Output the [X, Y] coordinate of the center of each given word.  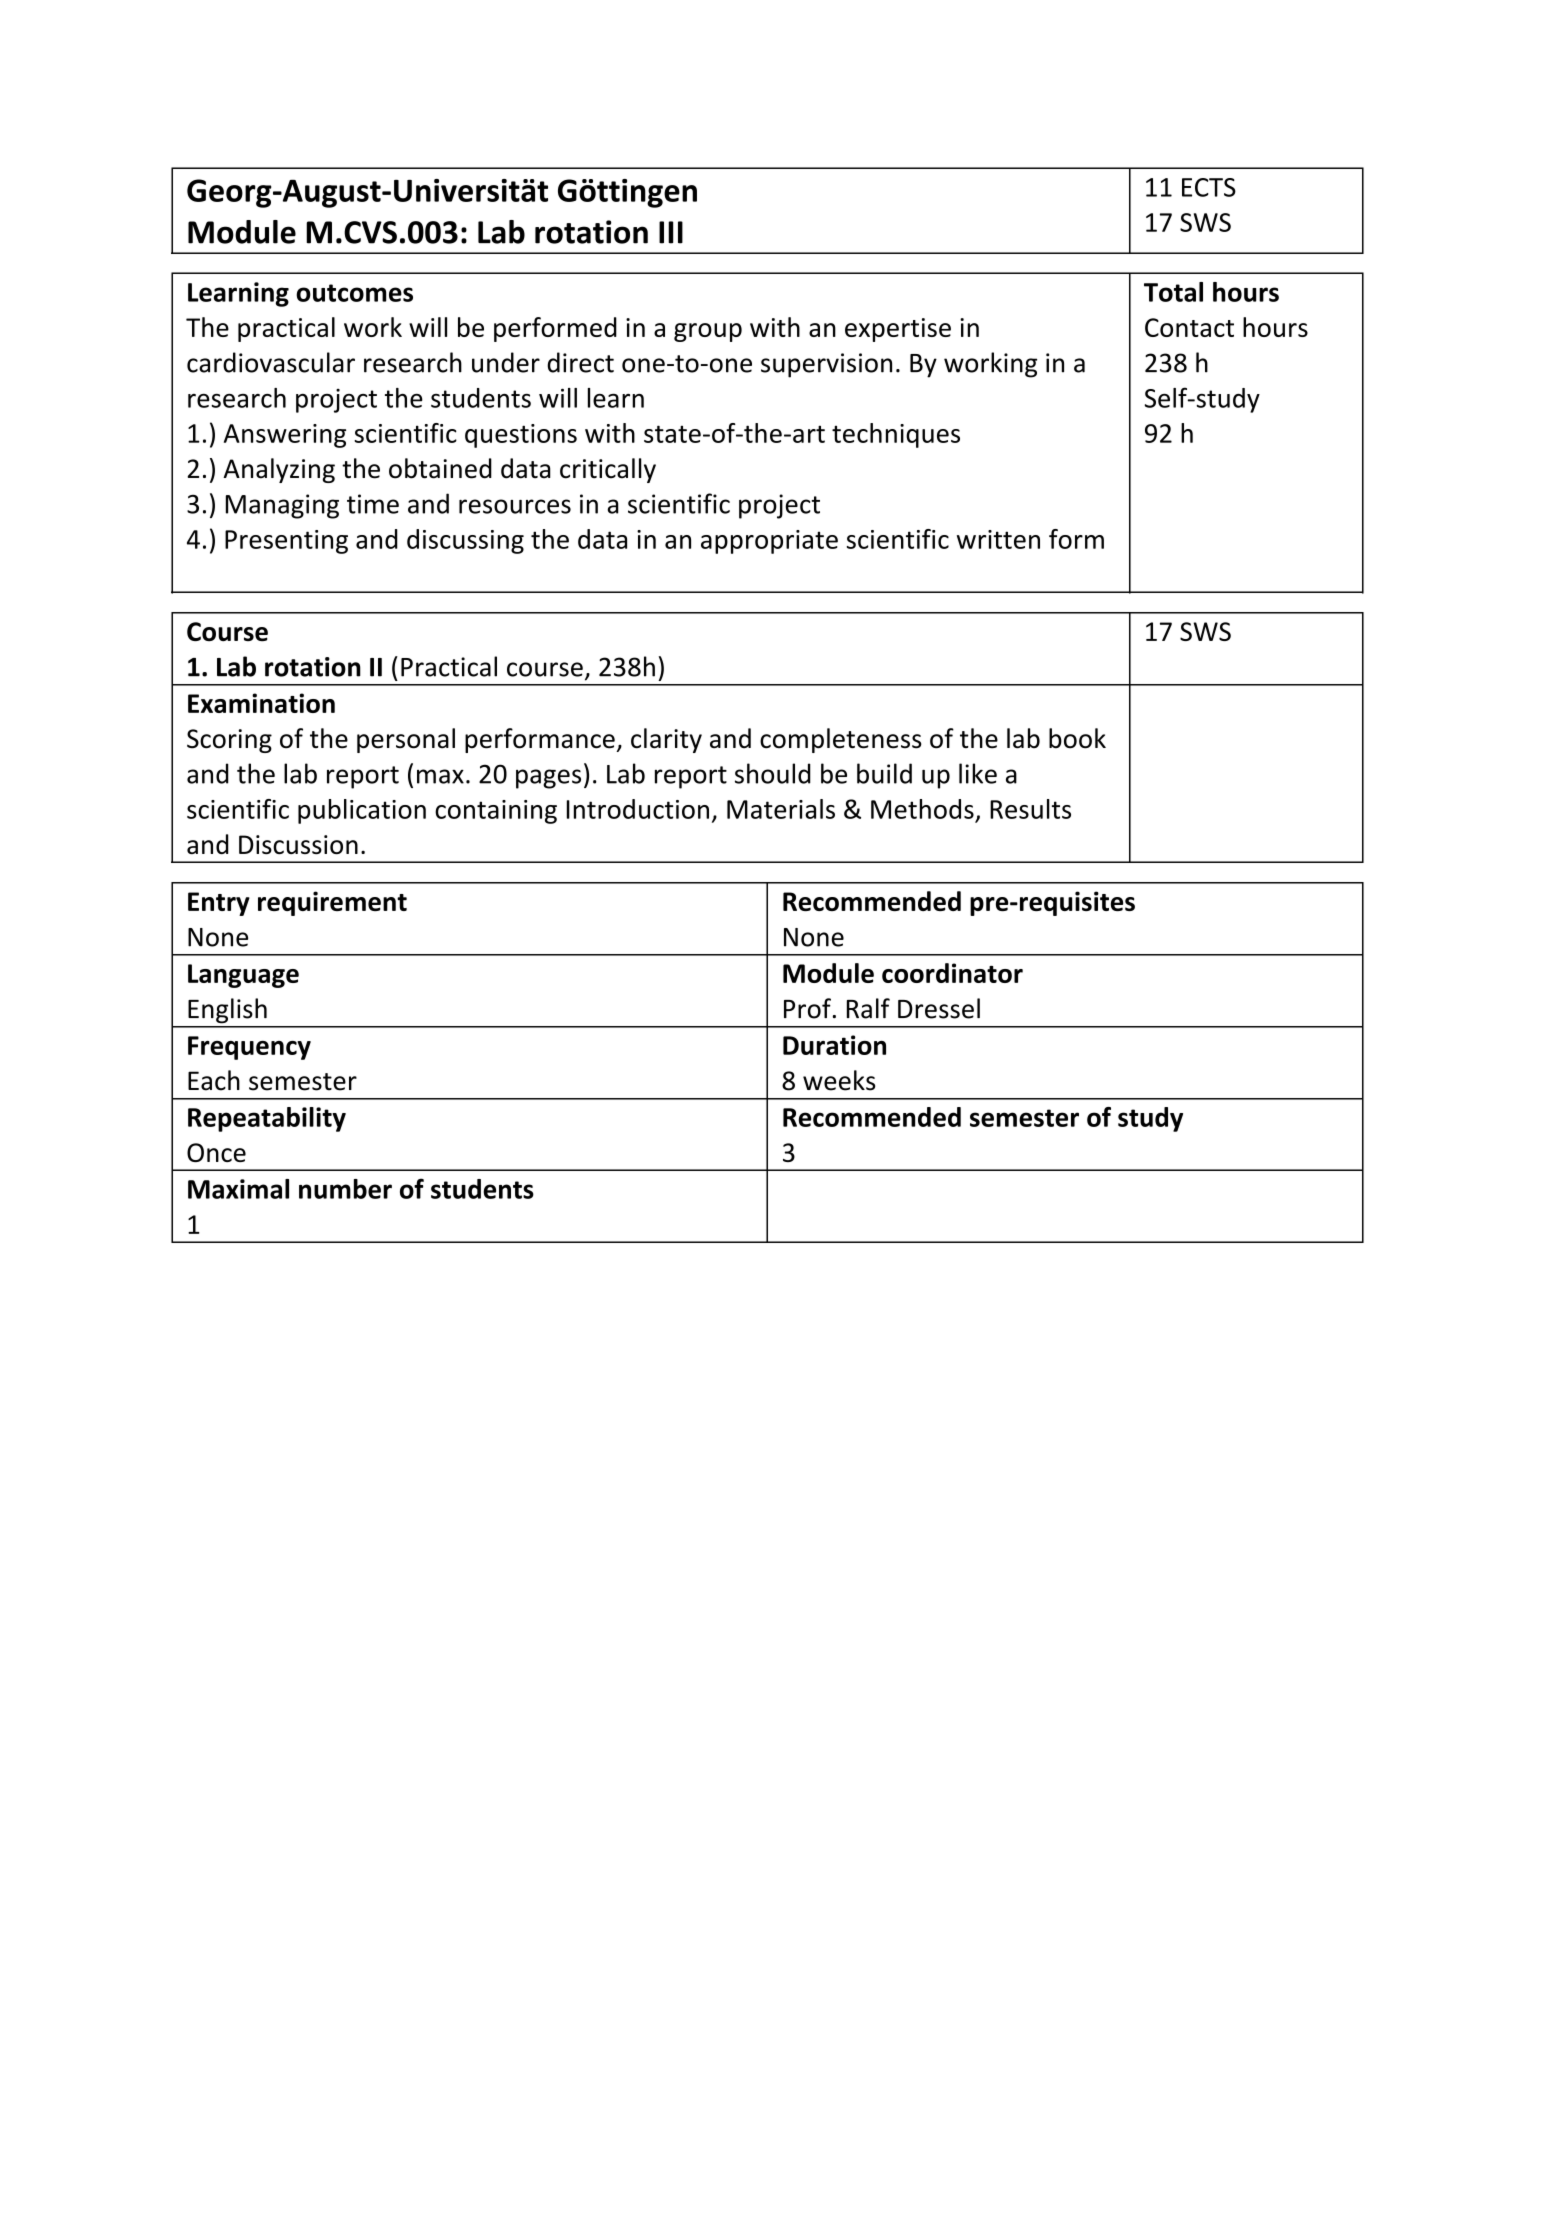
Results [1030, 809]
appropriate [769, 542]
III [671, 232]
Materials [781, 809]
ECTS [1209, 187]
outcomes [354, 293]
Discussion [298, 844]
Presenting [286, 542]
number [345, 1189]
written [998, 539]
